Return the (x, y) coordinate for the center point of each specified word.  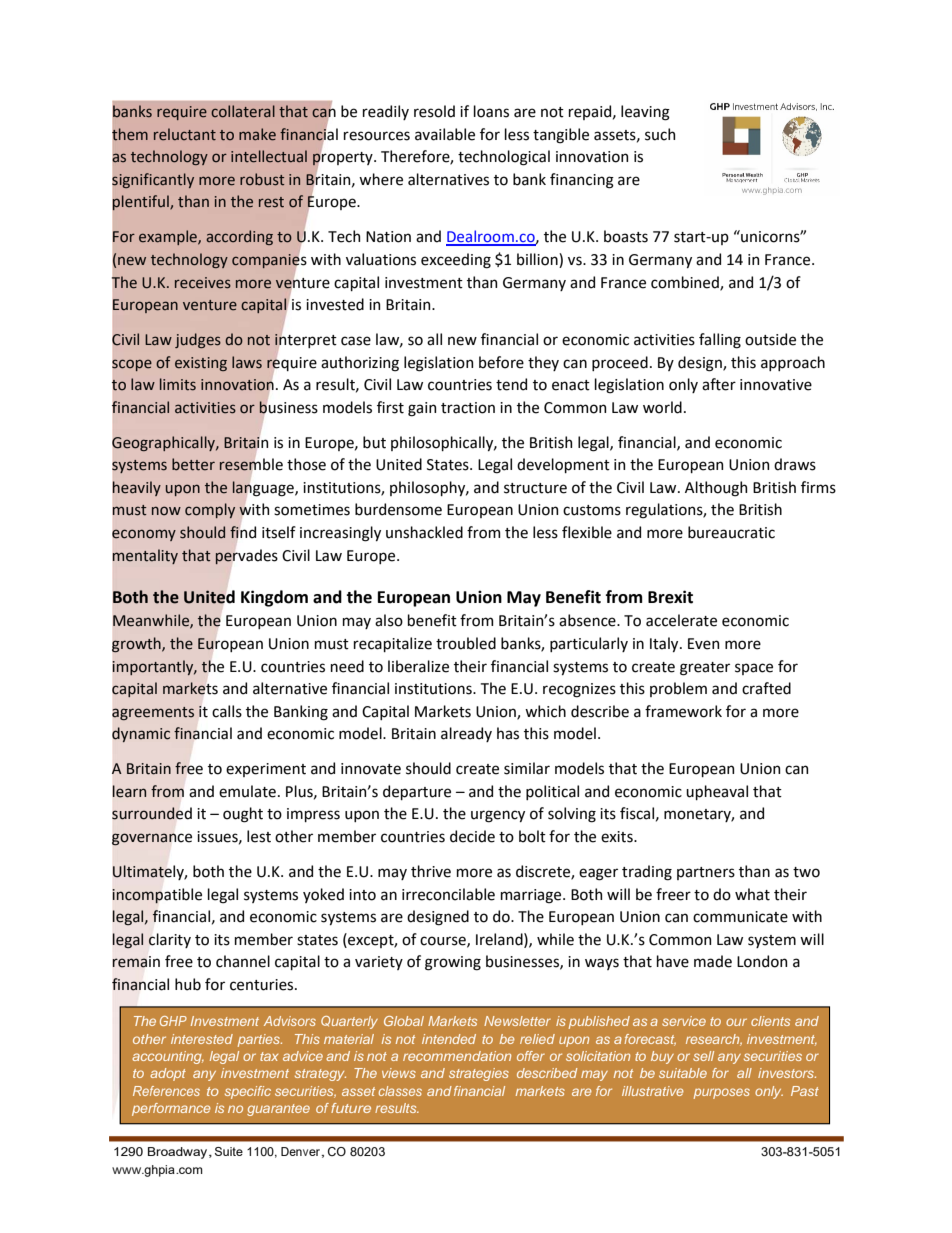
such (660, 134)
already (466, 734)
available (445, 134)
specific (248, 1092)
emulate (247, 791)
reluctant (185, 134)
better (193, 464)
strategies (479, 1074)
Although (716, 489)
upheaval (717, 792)
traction (468, 408)
